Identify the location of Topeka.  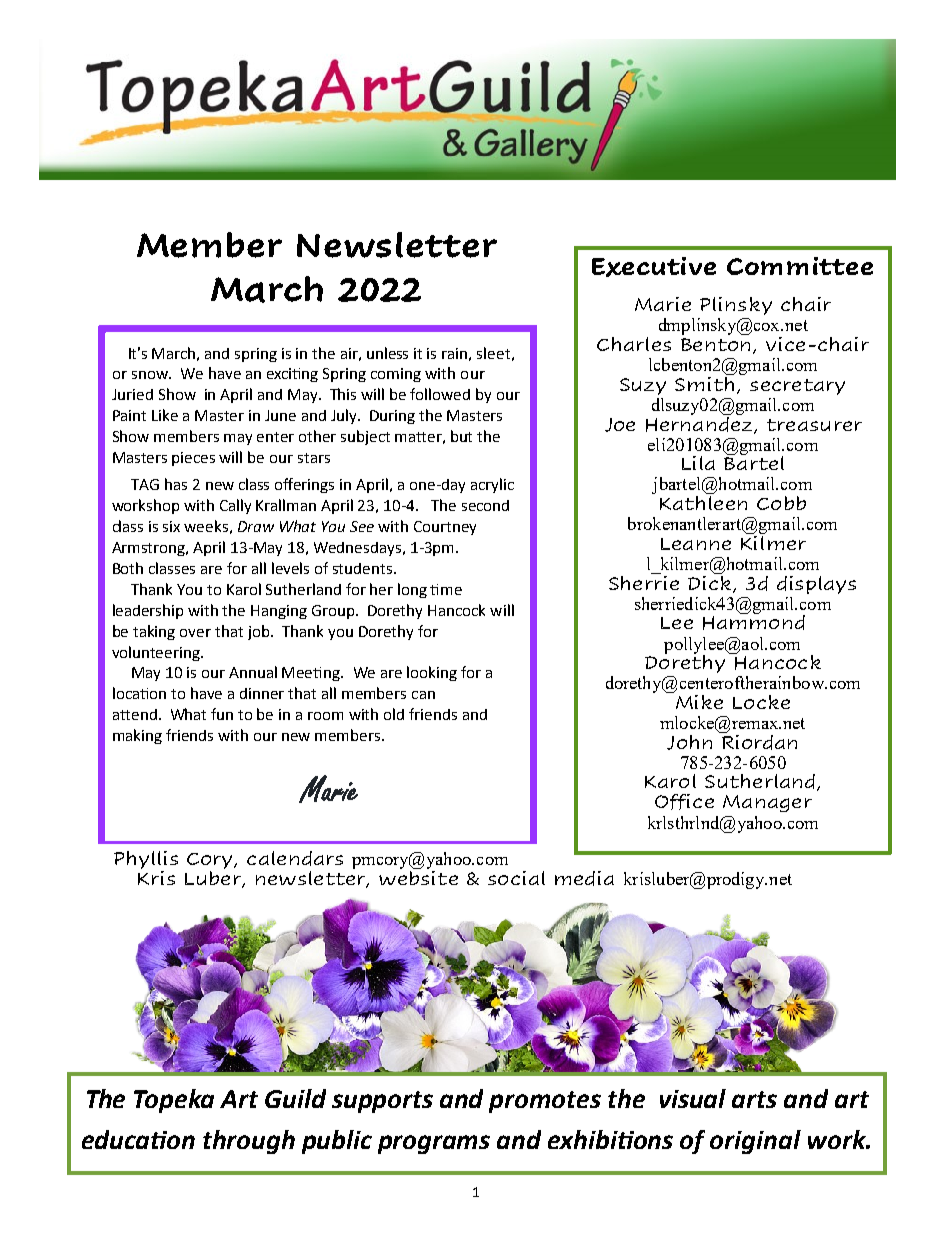
(174, 1101).
